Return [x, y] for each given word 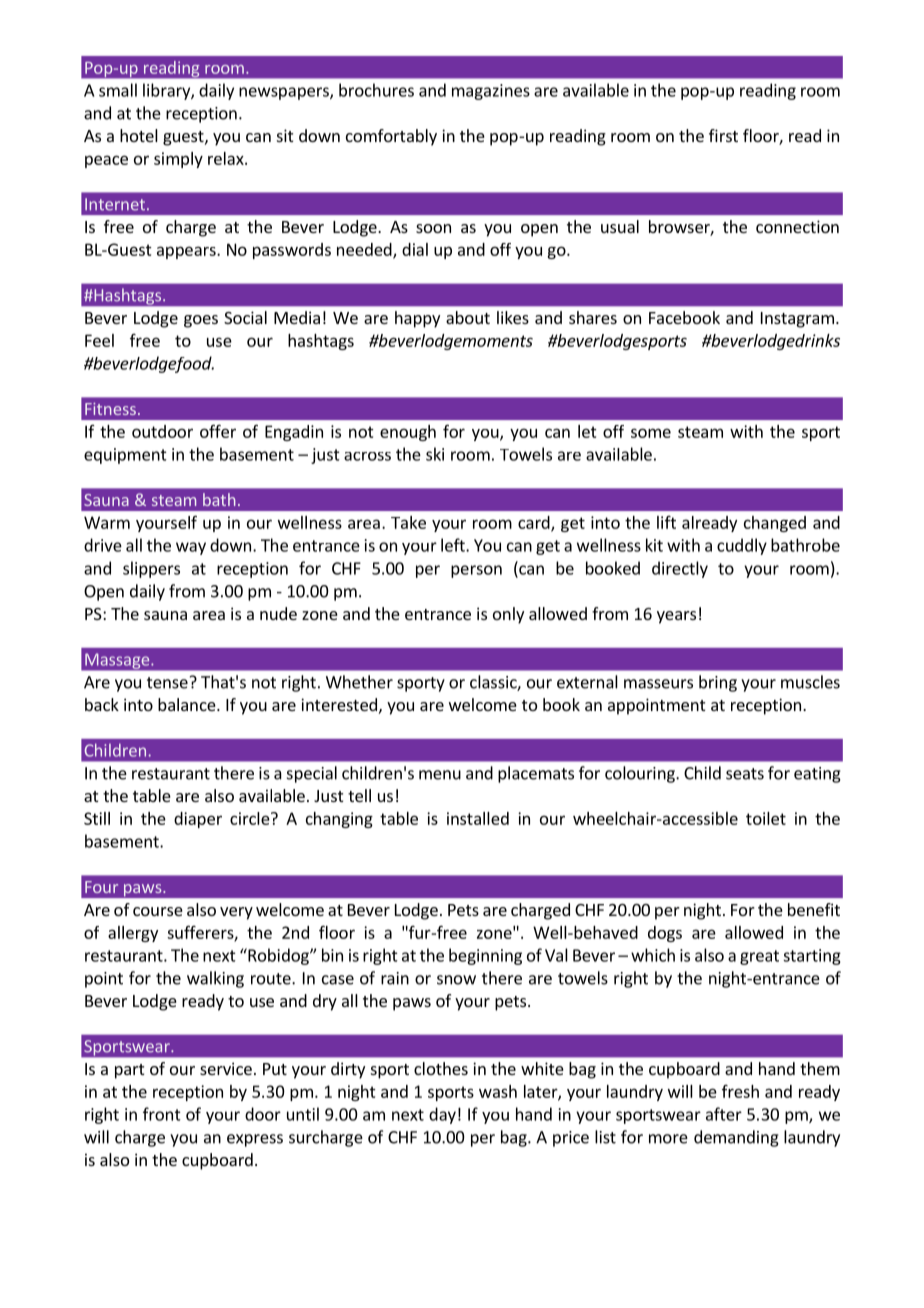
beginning [485, 956]
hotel [139, 135]
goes [201, 321]
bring [718, 683]
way [191, 548]
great [759, 957]
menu [440, 775]
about [468, 317]
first [723, 135]
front [162, 1114]
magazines [491, 92]
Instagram [797, 320]
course [158, 911]
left [454, 545]
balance [188, 704]
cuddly [742, 546]
